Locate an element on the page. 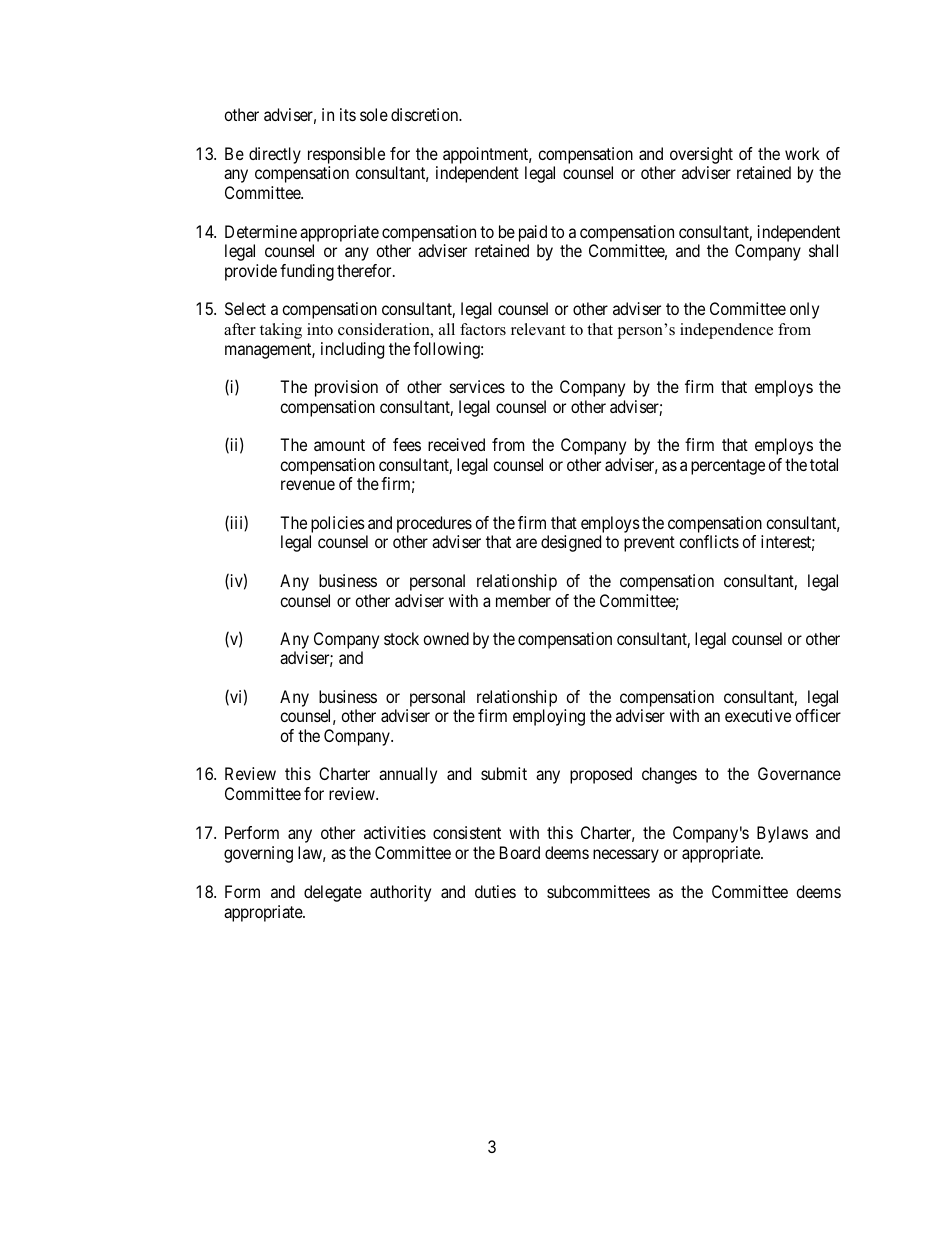 The height and width of the image is (1233, 952). employing is located at coordinates (549, 717).
